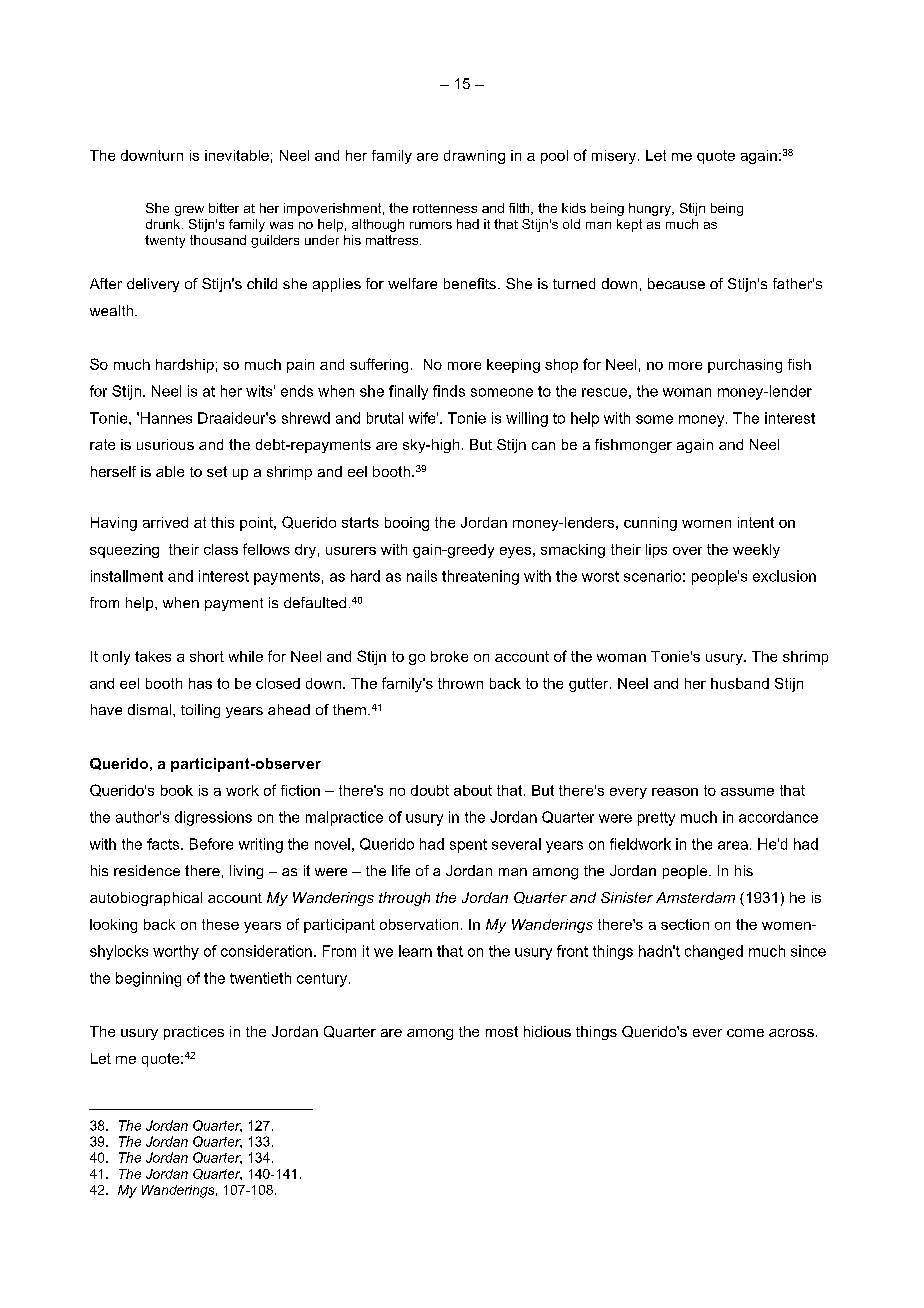 This screenshot has width=924, height=1308. I want to click on threatening, so click(480, 577).
